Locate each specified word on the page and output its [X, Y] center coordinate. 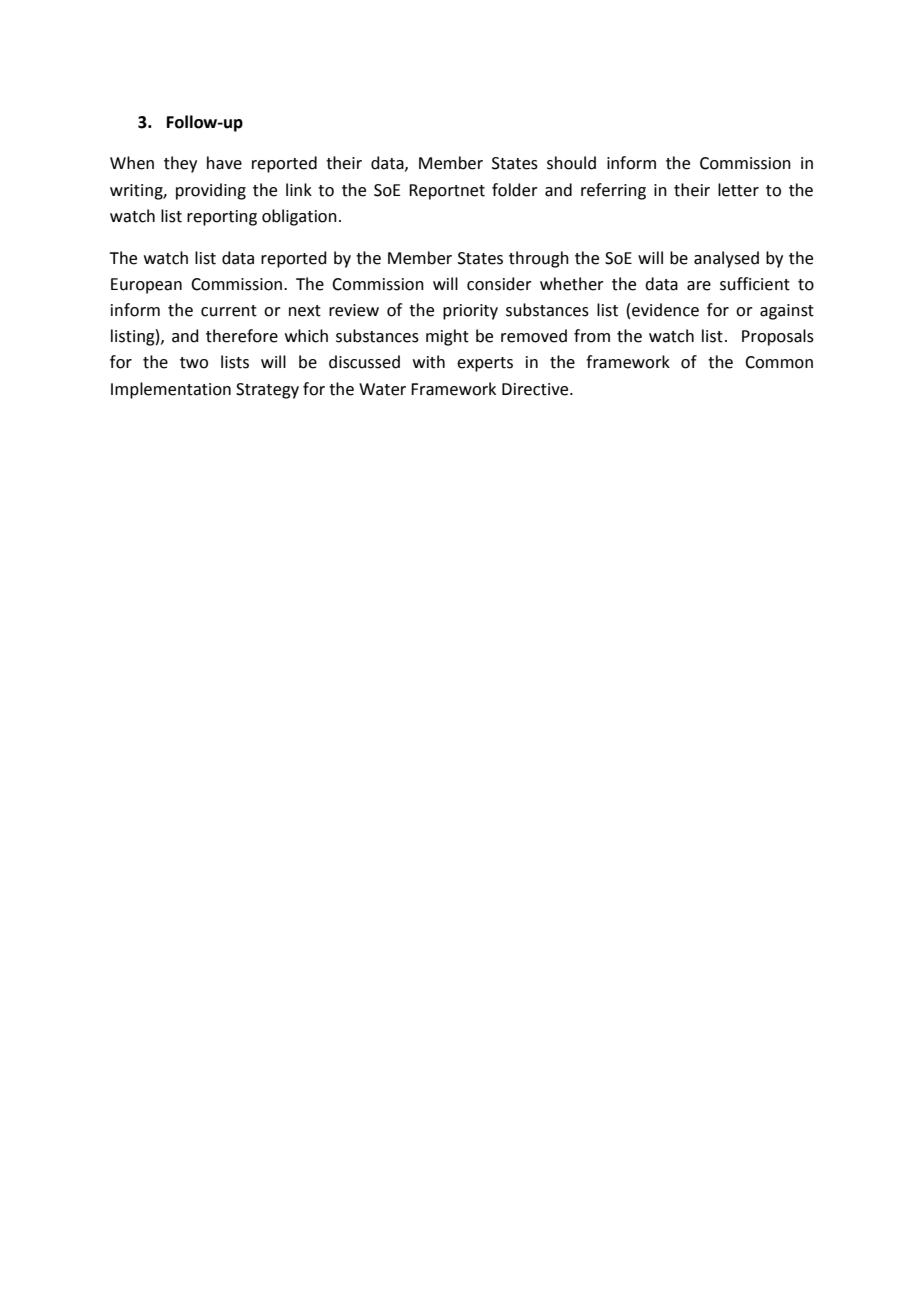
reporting [222, 218]
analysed [726, 259]
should [571, 163]
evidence [665, 310]
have [224, 163]
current [229, 311]
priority [470, 312]
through [539, 259]
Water [382, 389]
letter [738, 190]
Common [779, 362]
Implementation [171, 390]
